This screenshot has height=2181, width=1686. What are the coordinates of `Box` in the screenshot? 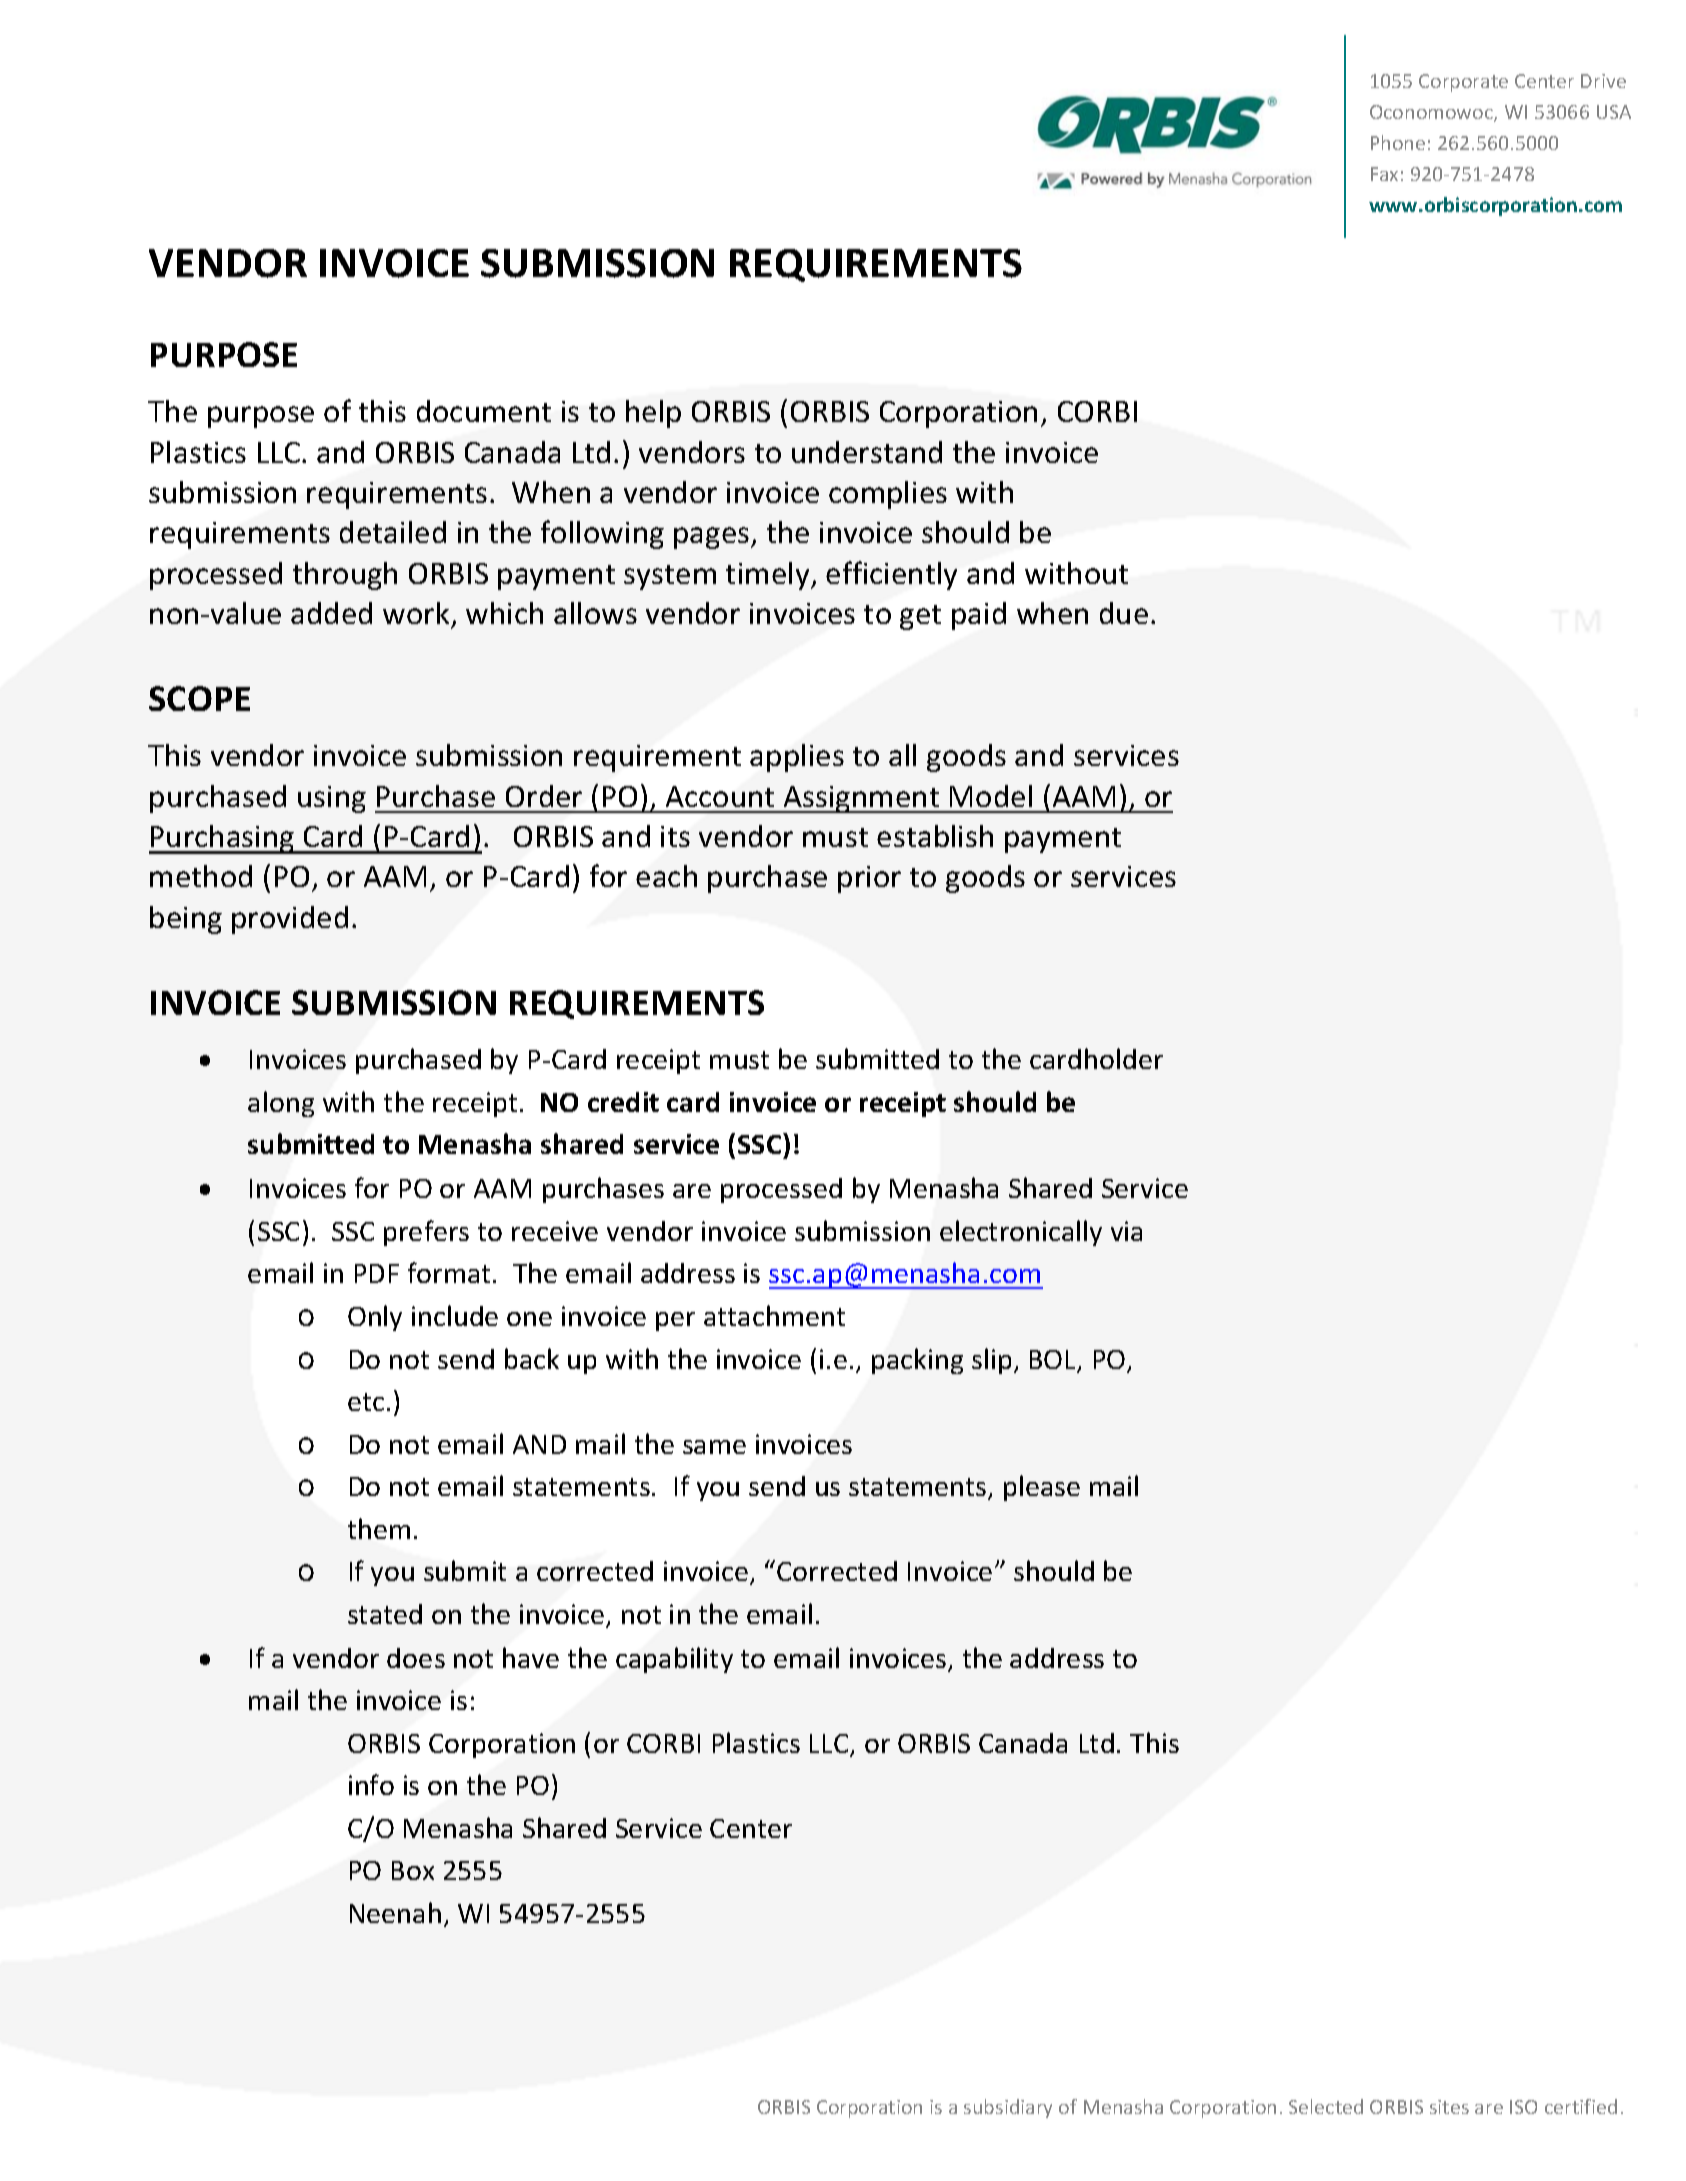 It's located at (413, 1870).
